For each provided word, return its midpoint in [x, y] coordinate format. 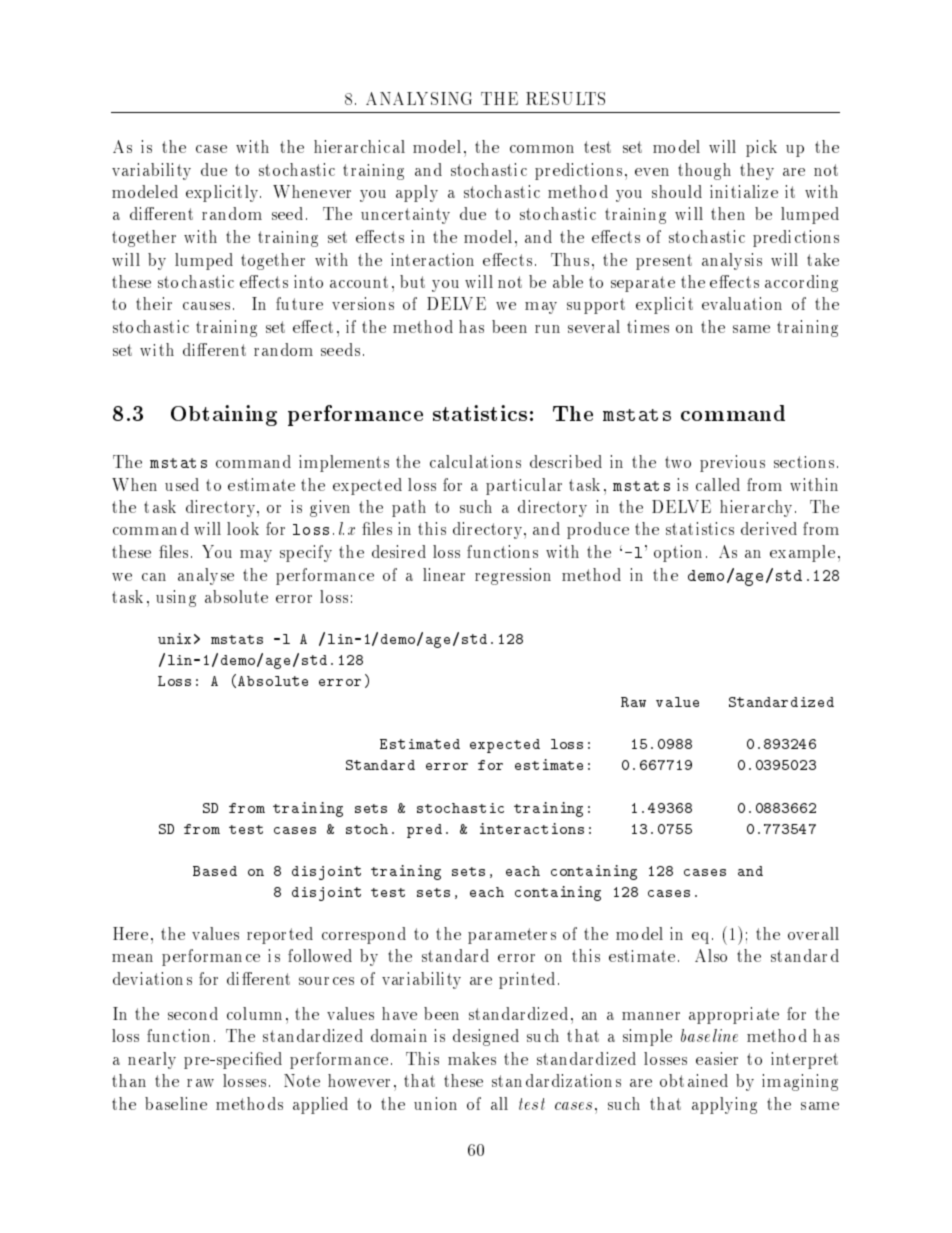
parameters [512, 936]
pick [761, 148]
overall [813, 933]
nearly [152, 1060]
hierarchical [359, 146]
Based [215, 871]
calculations [475, 461]
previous [732, 463]
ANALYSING [419, 98]
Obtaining [224, 415]
